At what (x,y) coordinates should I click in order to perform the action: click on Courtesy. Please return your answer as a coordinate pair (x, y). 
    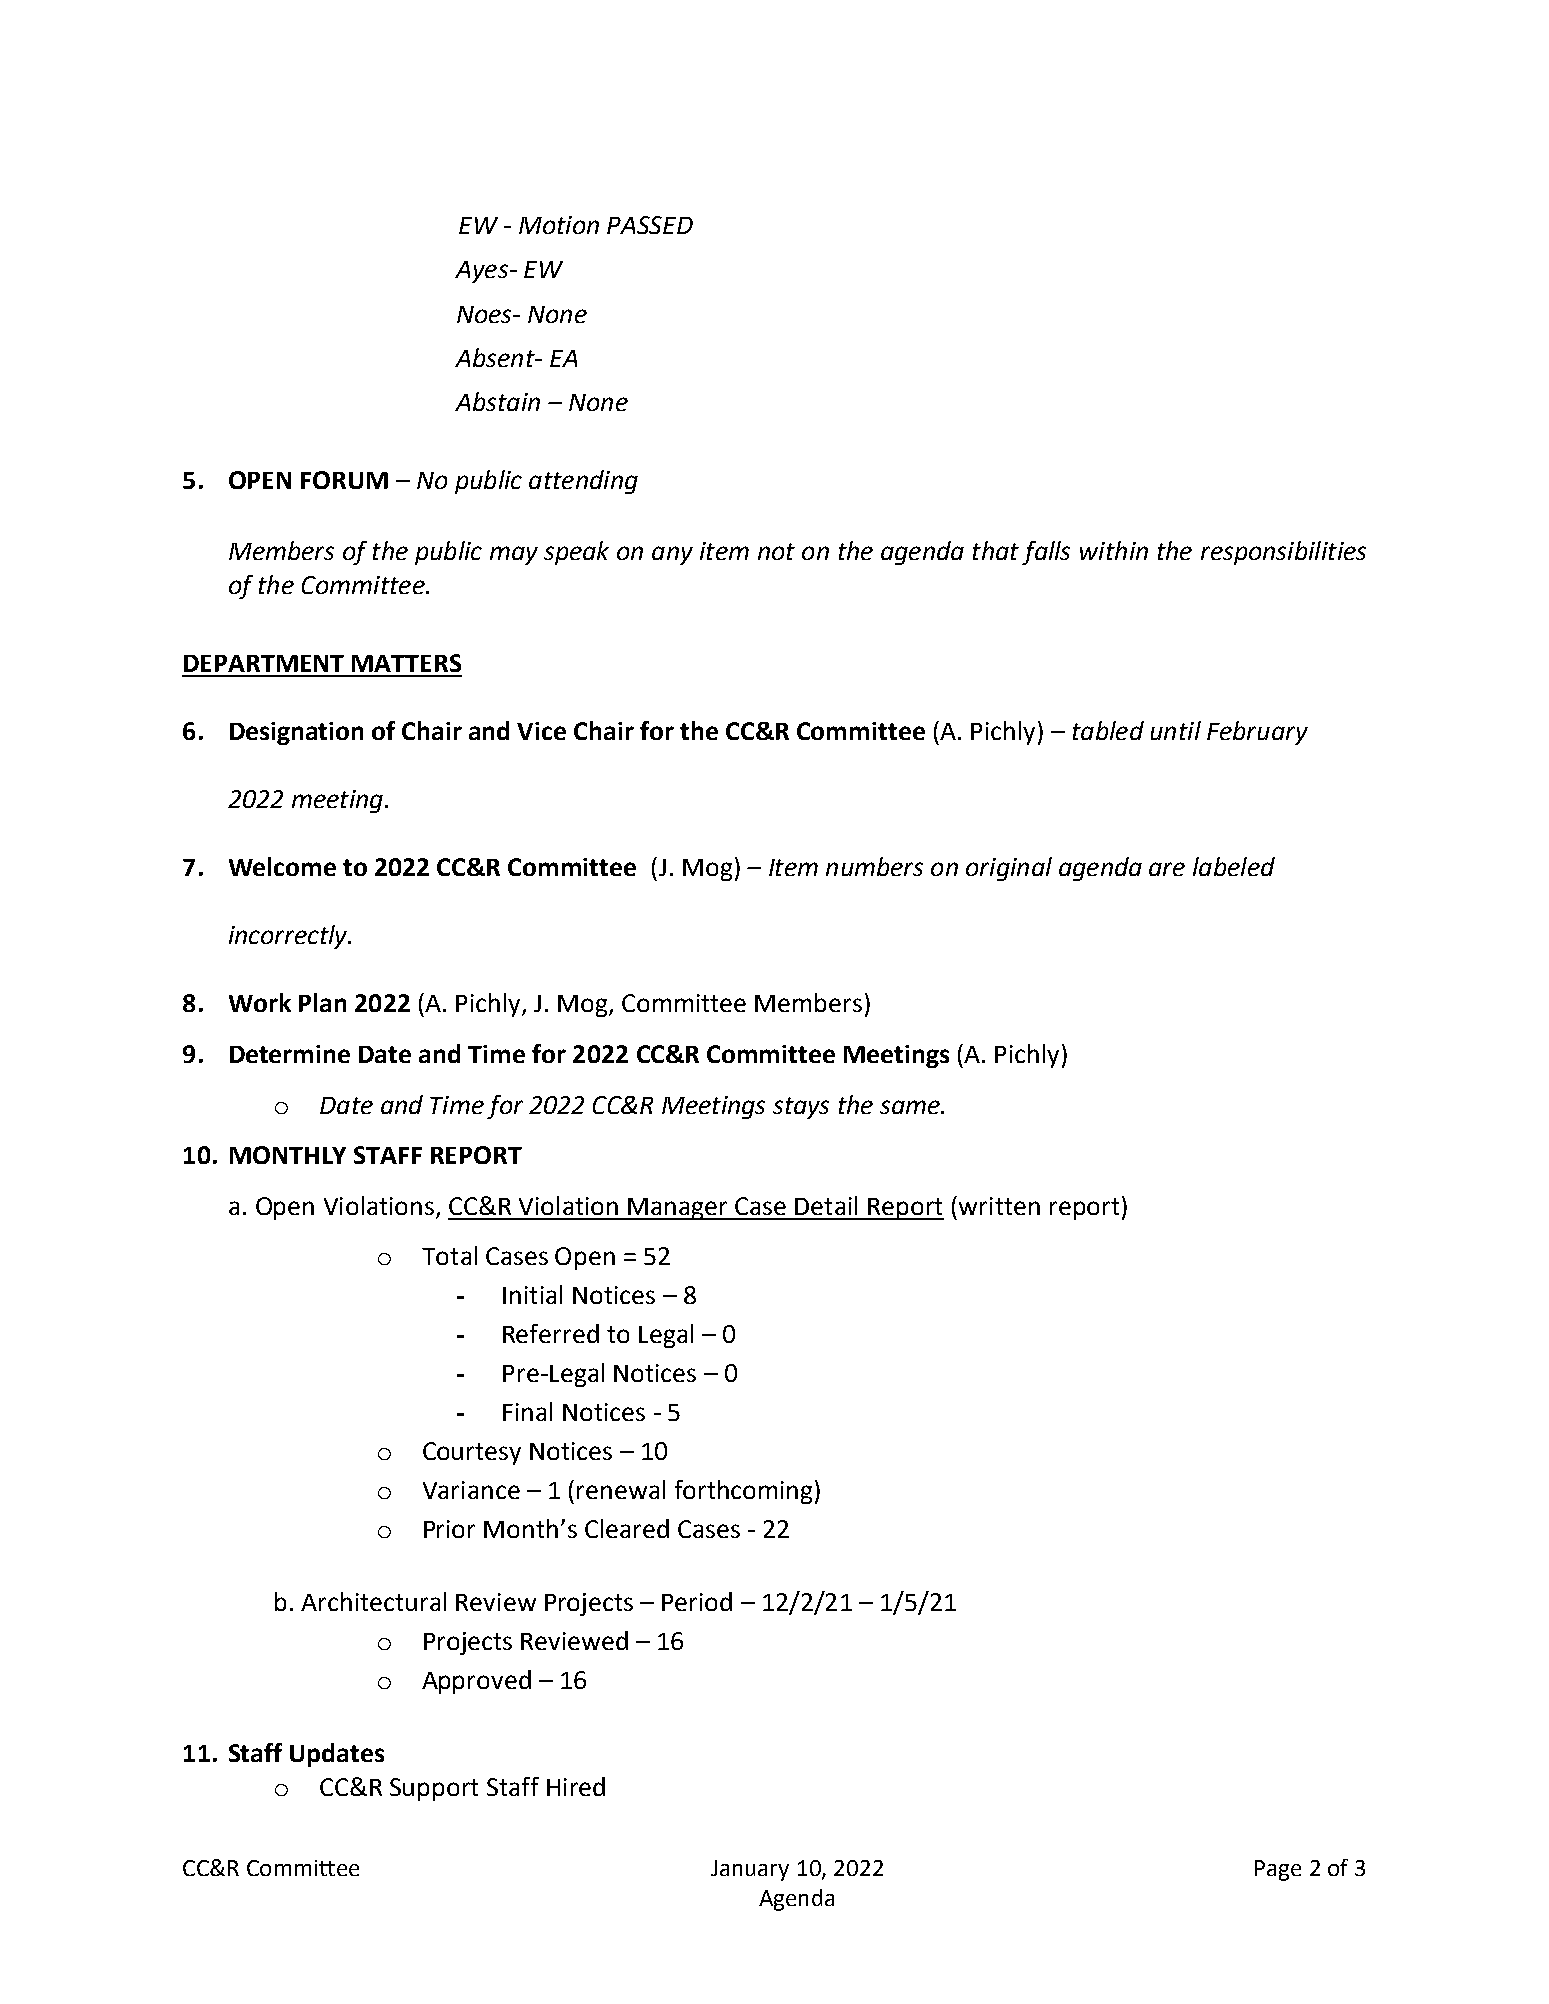
    Looking at the image, I should click on (472, 1453).
